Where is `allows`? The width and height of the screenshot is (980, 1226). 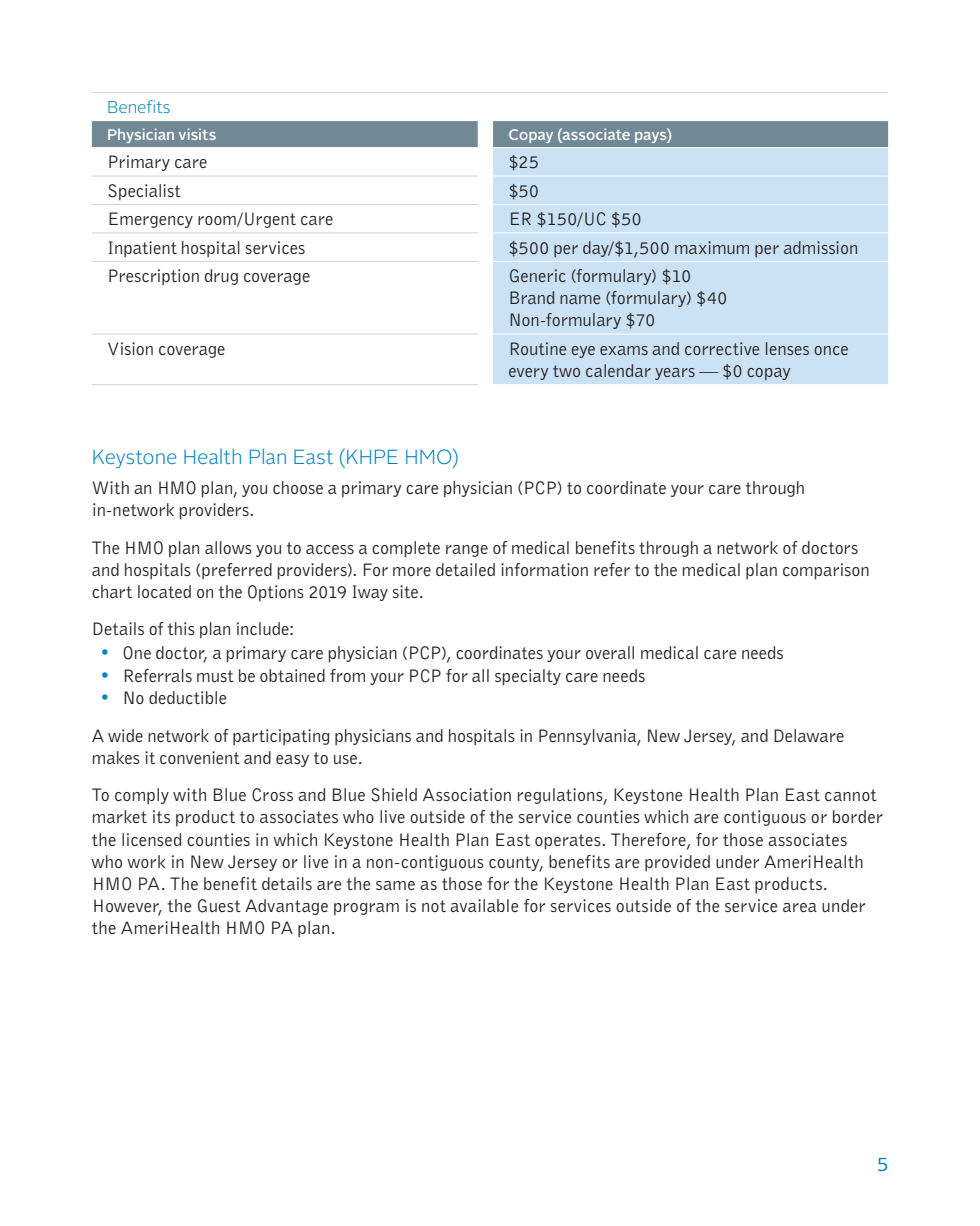 allows is located at coordinates (228, 547).
